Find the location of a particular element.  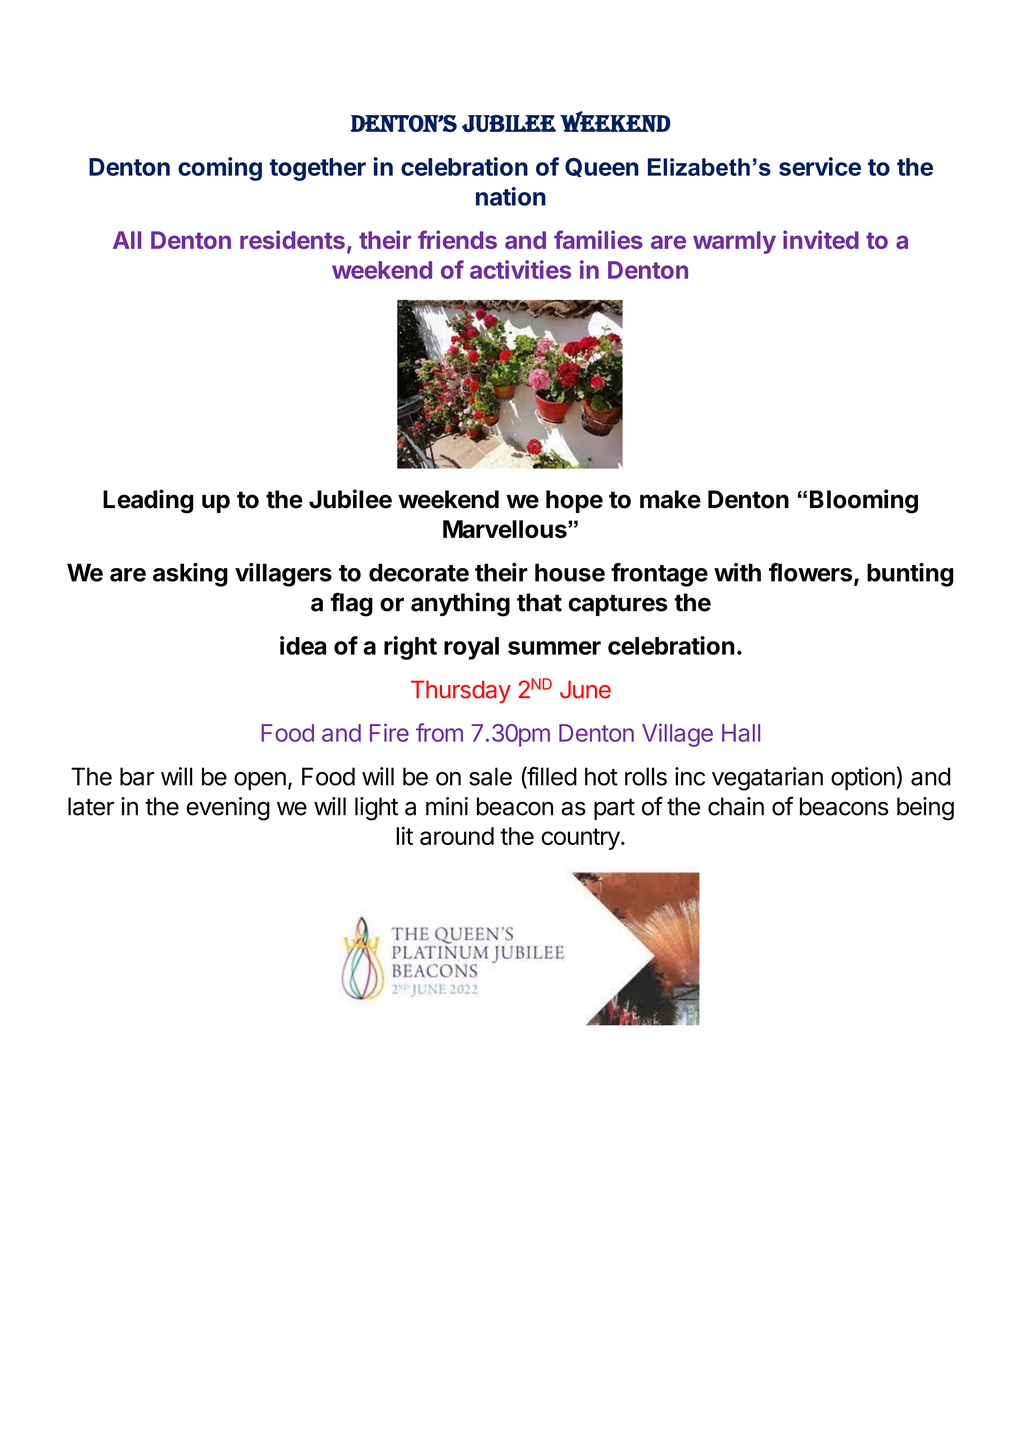

that is located at coordinates (539, 602).
